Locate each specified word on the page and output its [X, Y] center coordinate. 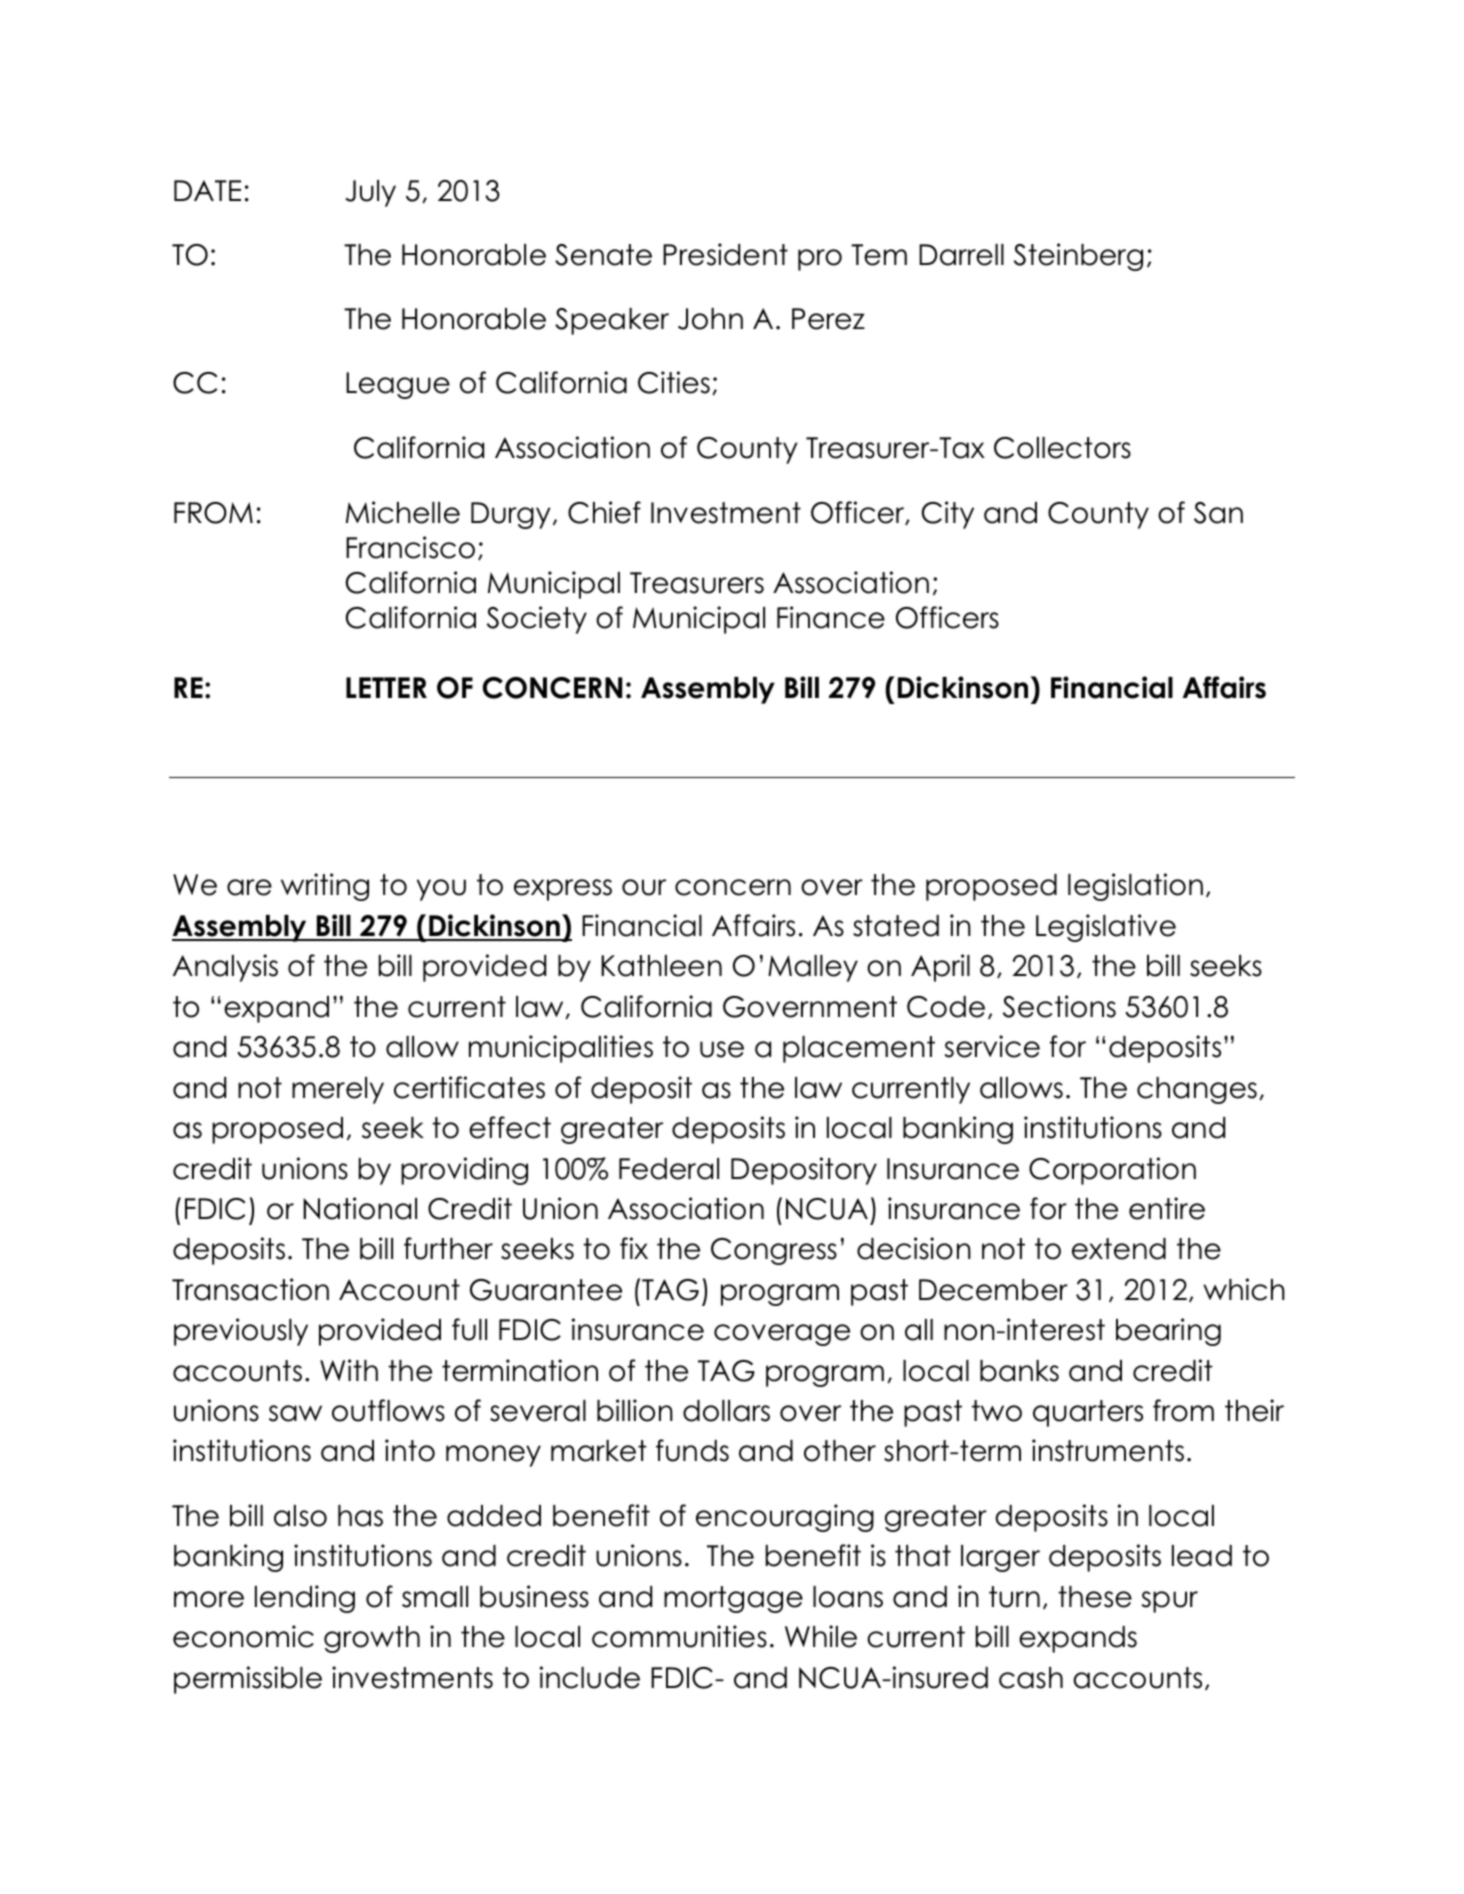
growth [372, 1639]
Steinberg [1078, 257]
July [370, 193]
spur [1169, 1602]
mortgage [733, 1599]
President [725, 254]
